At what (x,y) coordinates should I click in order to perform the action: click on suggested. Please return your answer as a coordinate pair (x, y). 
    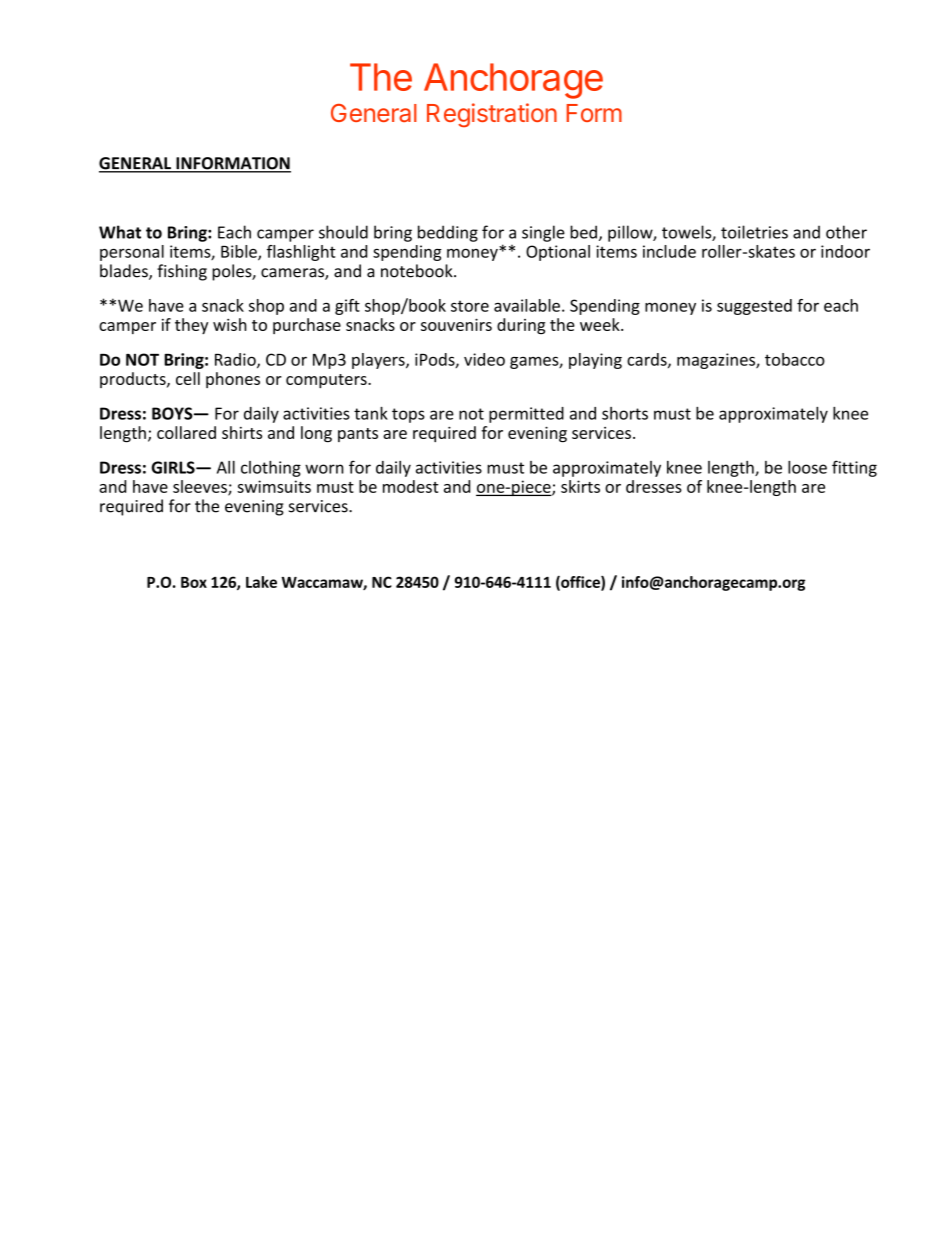
    Looking at the image, I should click on (754, 307).
